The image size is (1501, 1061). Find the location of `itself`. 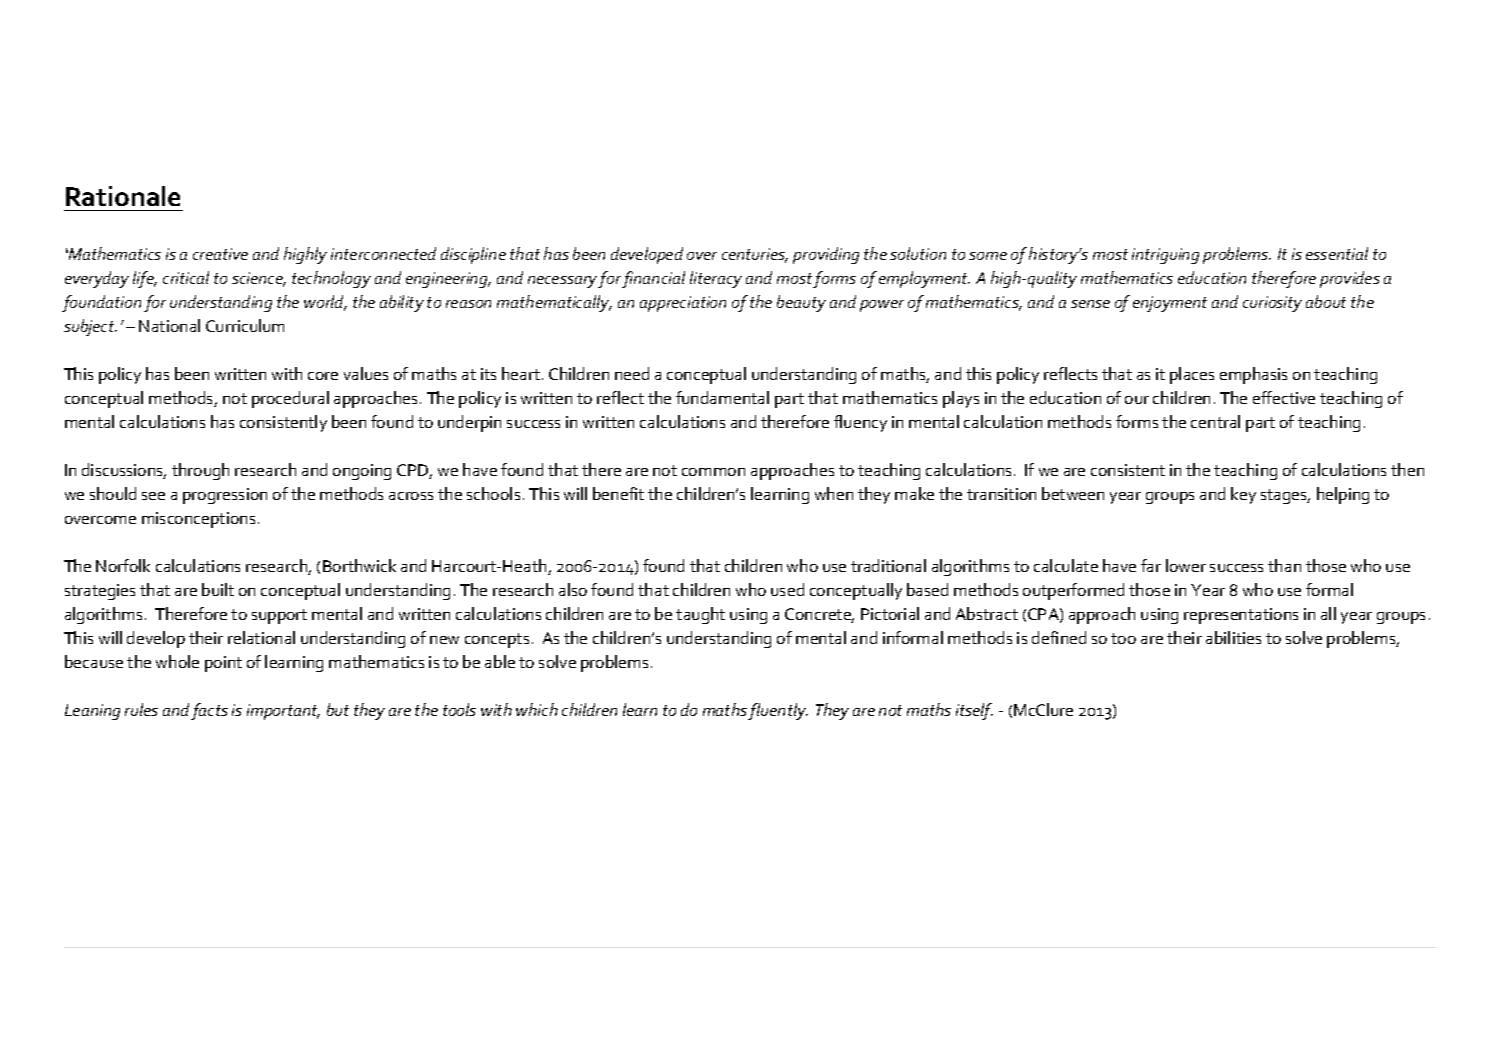

itself is located at coordinates (974, 711).
